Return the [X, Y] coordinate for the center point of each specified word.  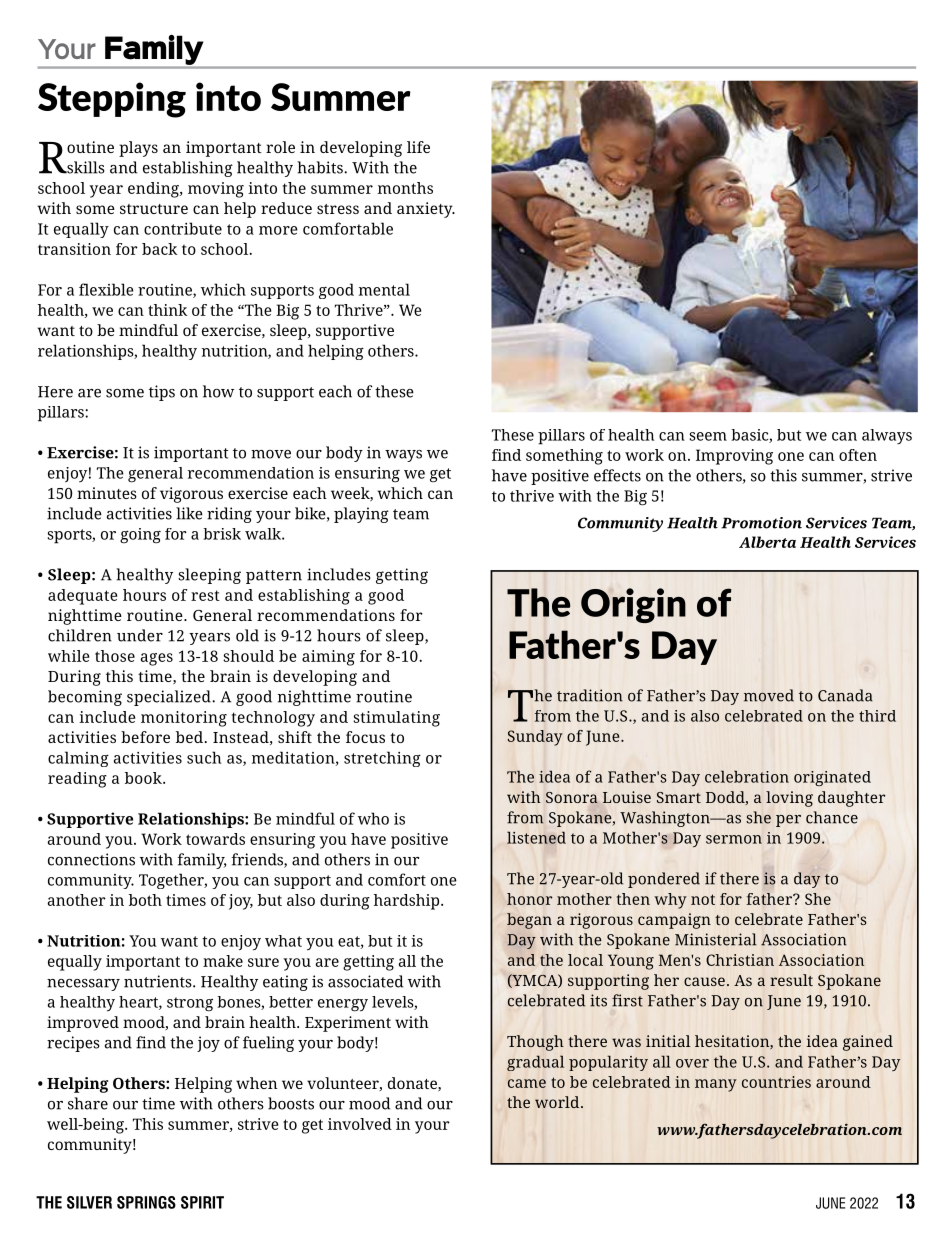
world [558, 1102]
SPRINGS [146, 1202]
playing [361, 515]
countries [776, 1082]
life [418, 147]
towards [215, 839]
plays [138, 149]
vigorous [191, 495]
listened [536, 838]
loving [789, 799]
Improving [734, 457]
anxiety [426, 210]
